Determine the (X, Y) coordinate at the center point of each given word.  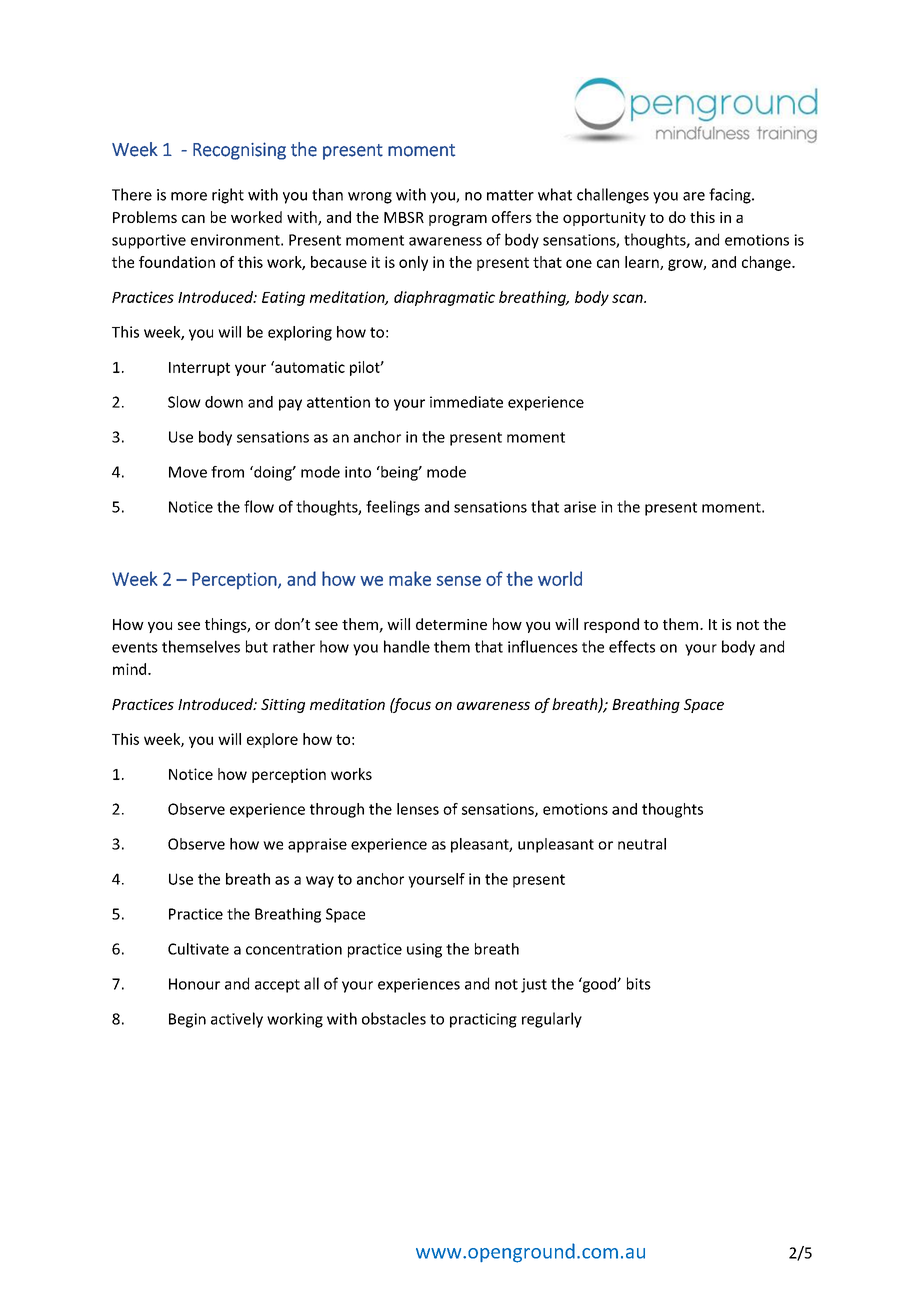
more (189, 196)
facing (731, 196)
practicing (483, 1020)
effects (632, 646)
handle (407, 646)
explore (272, 740)
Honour (194, 984)
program (458, 220)
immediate (466, 402)
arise (580, 507)
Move (188, 472)
